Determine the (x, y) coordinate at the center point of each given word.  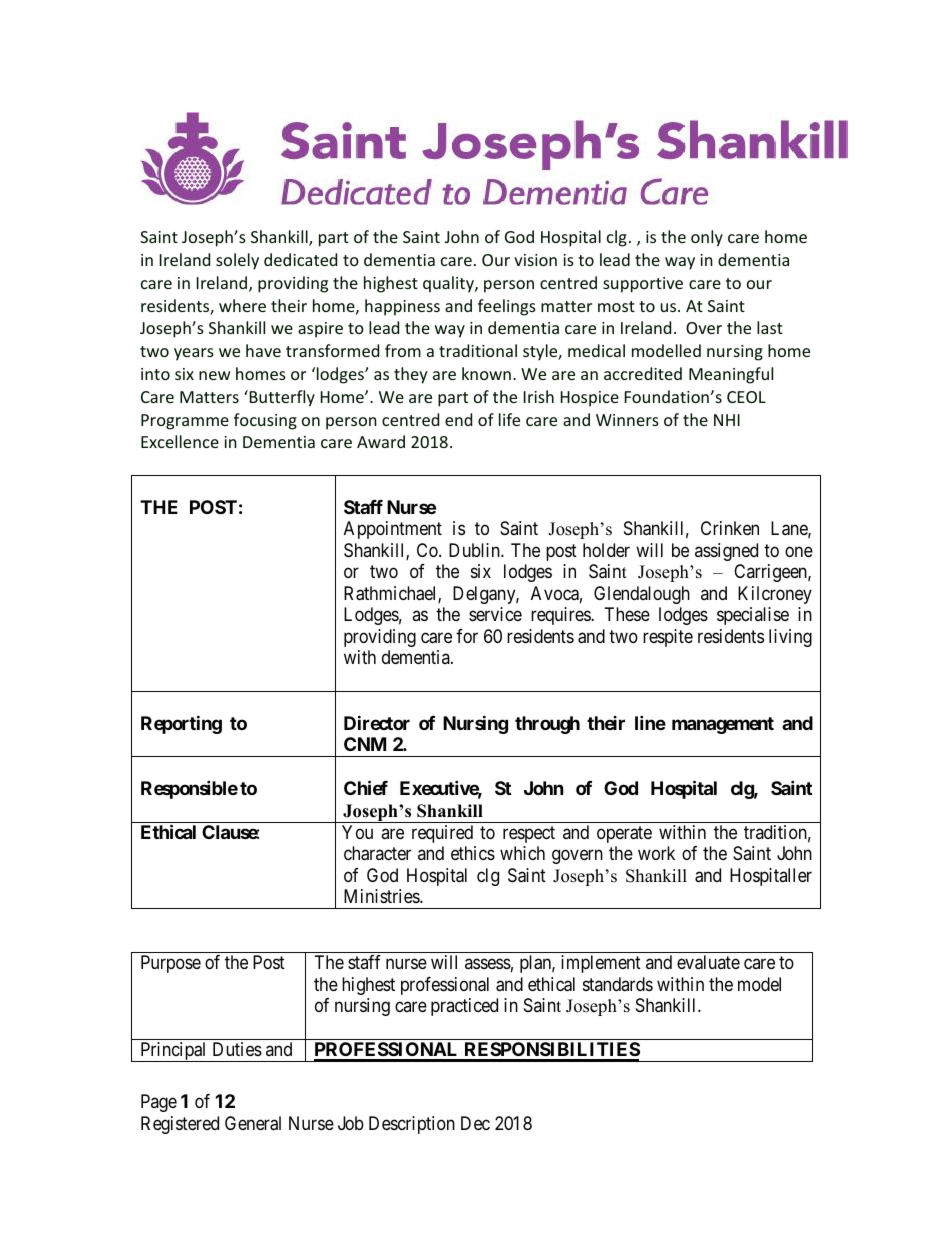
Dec (475, 1123)
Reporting (181, 724)
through (547, 725)
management (723, 725)
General (253, 1123)
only (707, 238)
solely (237, 261)
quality (449, 284)
